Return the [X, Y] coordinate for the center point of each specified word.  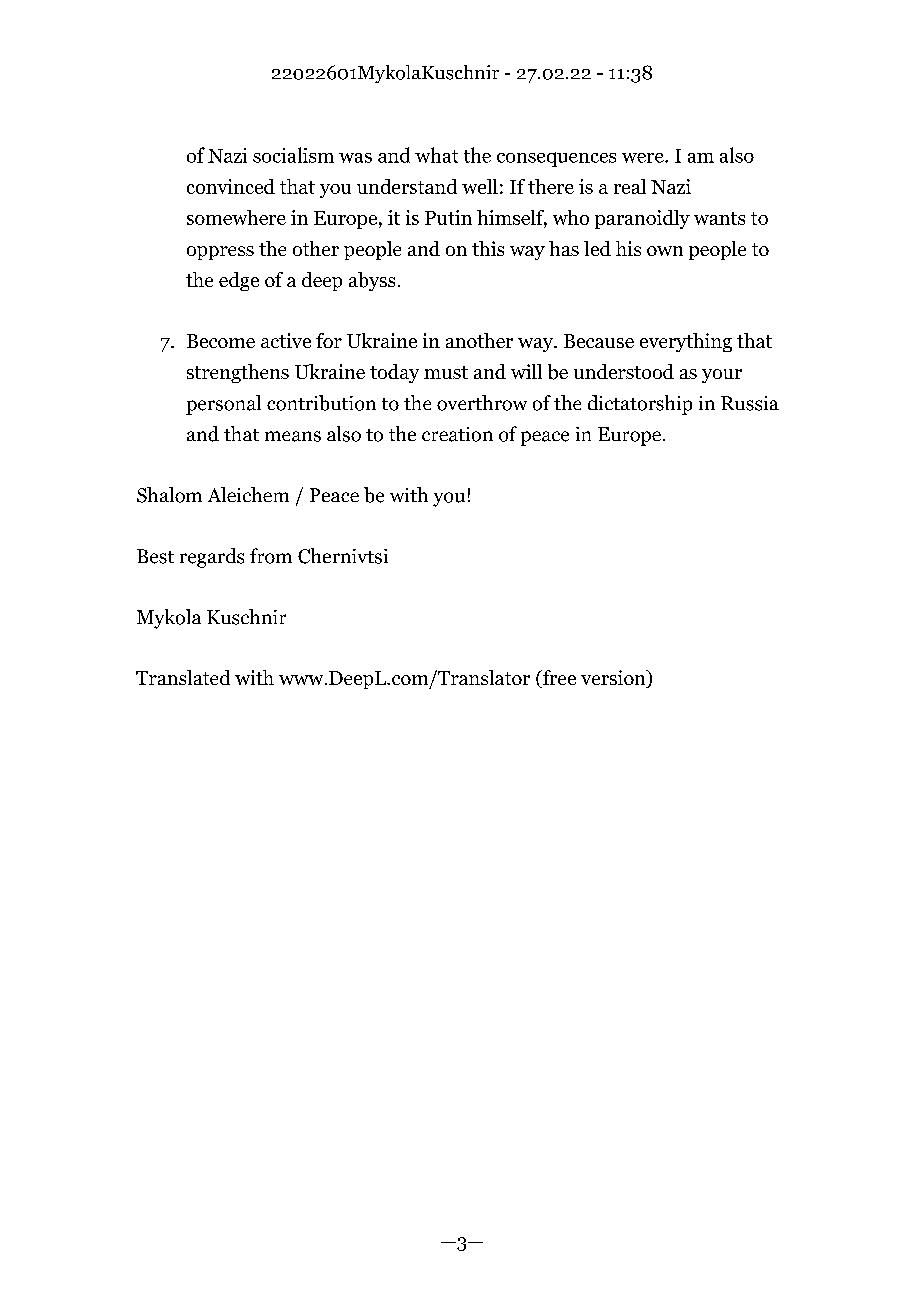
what [436, 155]
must [446, 372]
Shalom [169, 495]
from [271, 556]
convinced [231, 186]
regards [212, 558]
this [488, 248]
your [722, 376]
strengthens [238, 373]
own [665, 251]
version [614, 679]
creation [457, 434]
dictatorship [640, 405]
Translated [183, 677]
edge [239, 281]
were [644, 158]
